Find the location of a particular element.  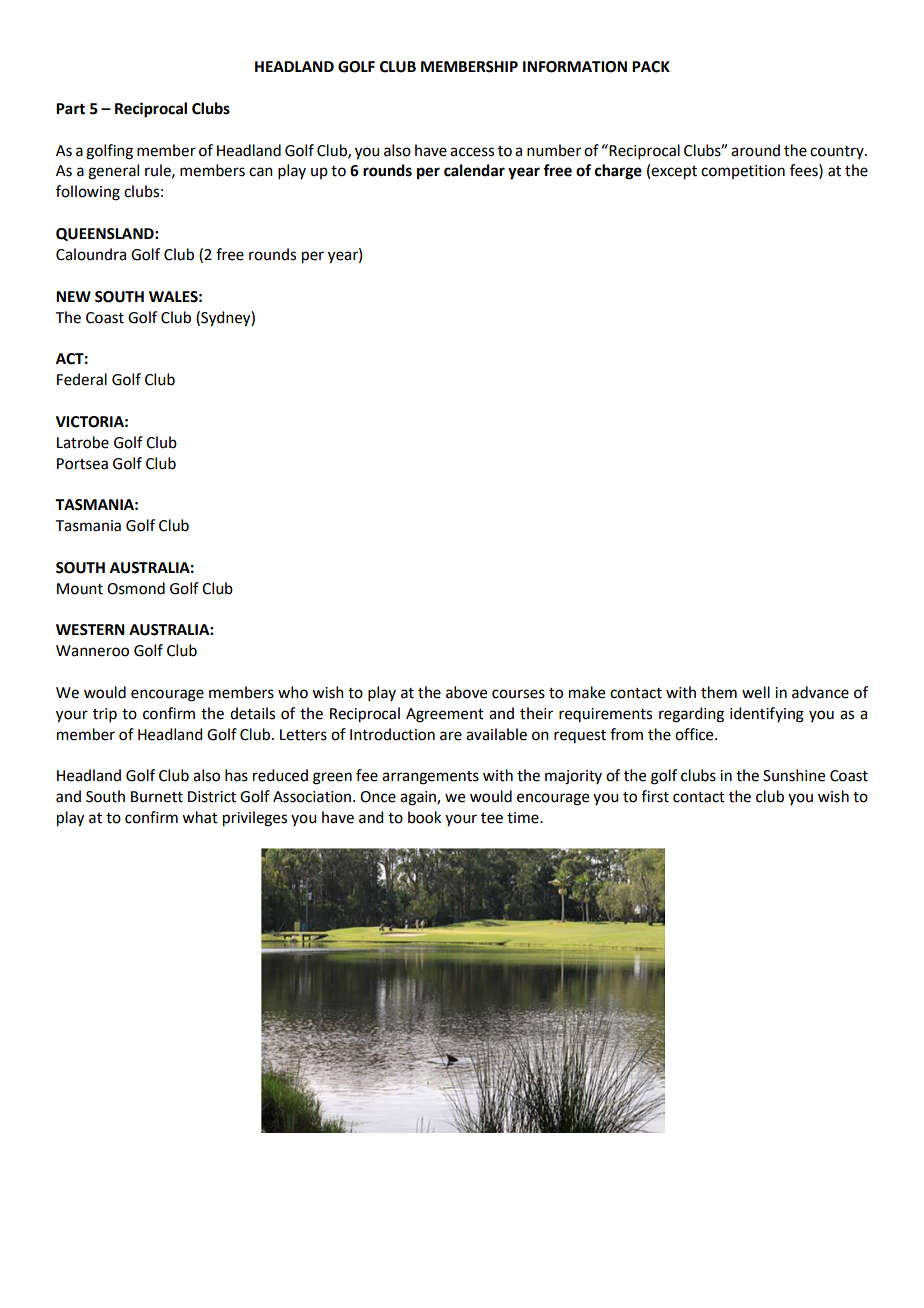

PACK is located at coordinates (651, 67).
